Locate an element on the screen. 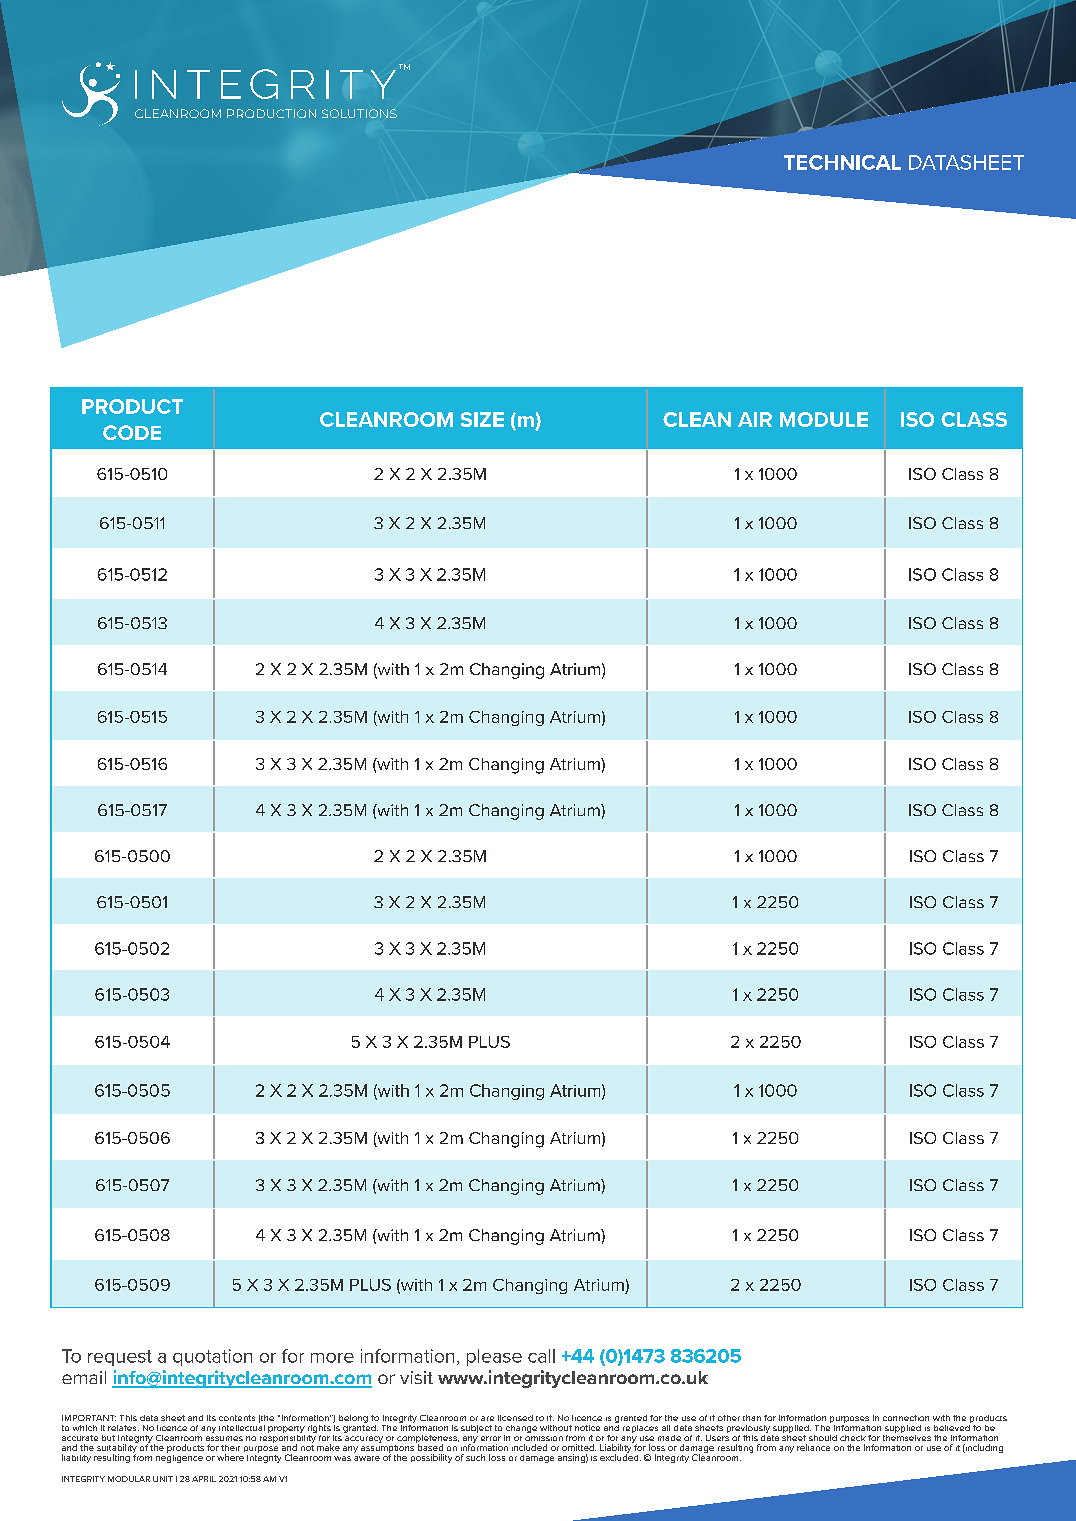  SOLUTIONS is located at coordinates (359, 113).
